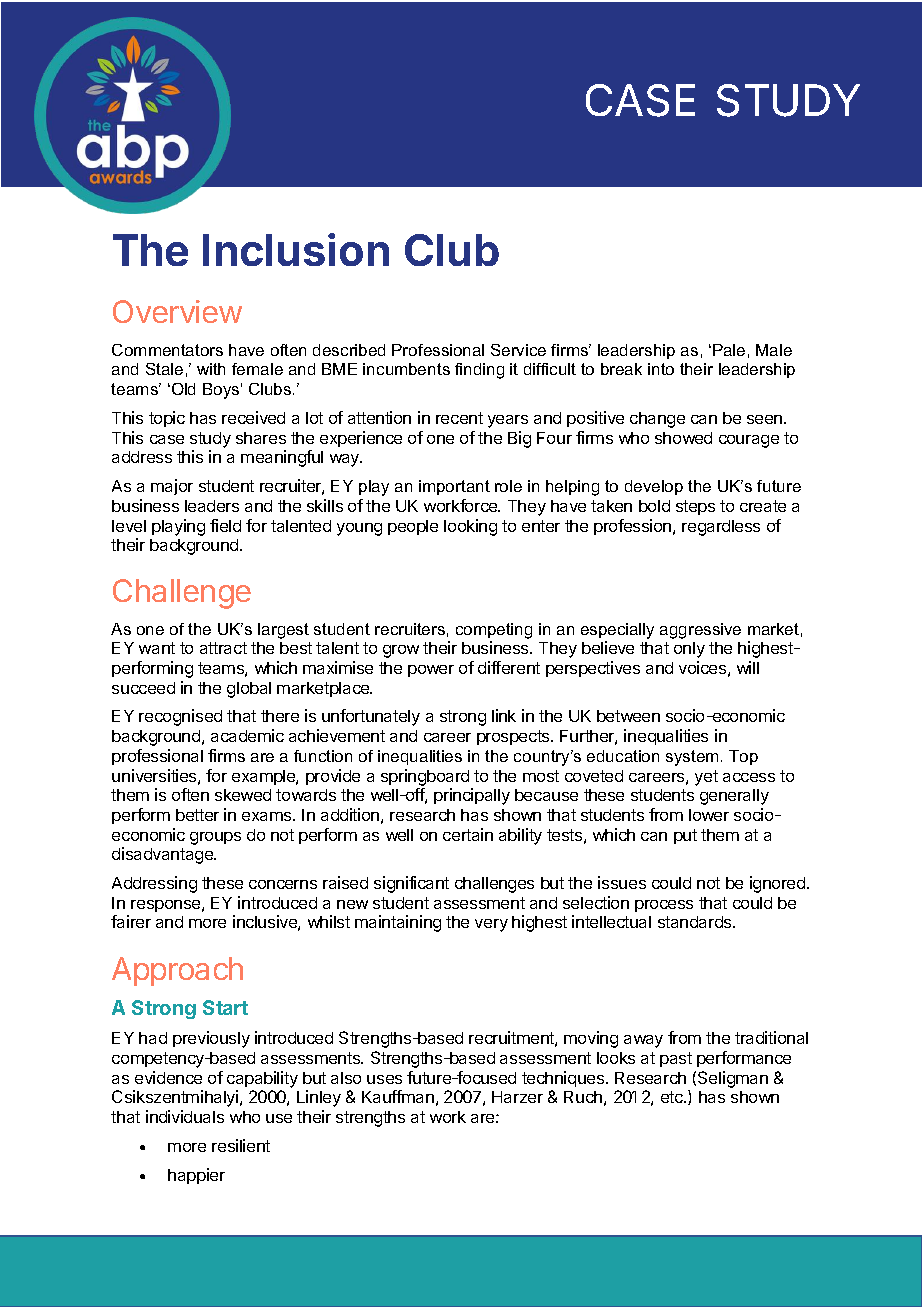 This screenshot has width=924, height=1308. Describe the element at coordinates (504, 715) in the screenshot. I see `link` at that location.
